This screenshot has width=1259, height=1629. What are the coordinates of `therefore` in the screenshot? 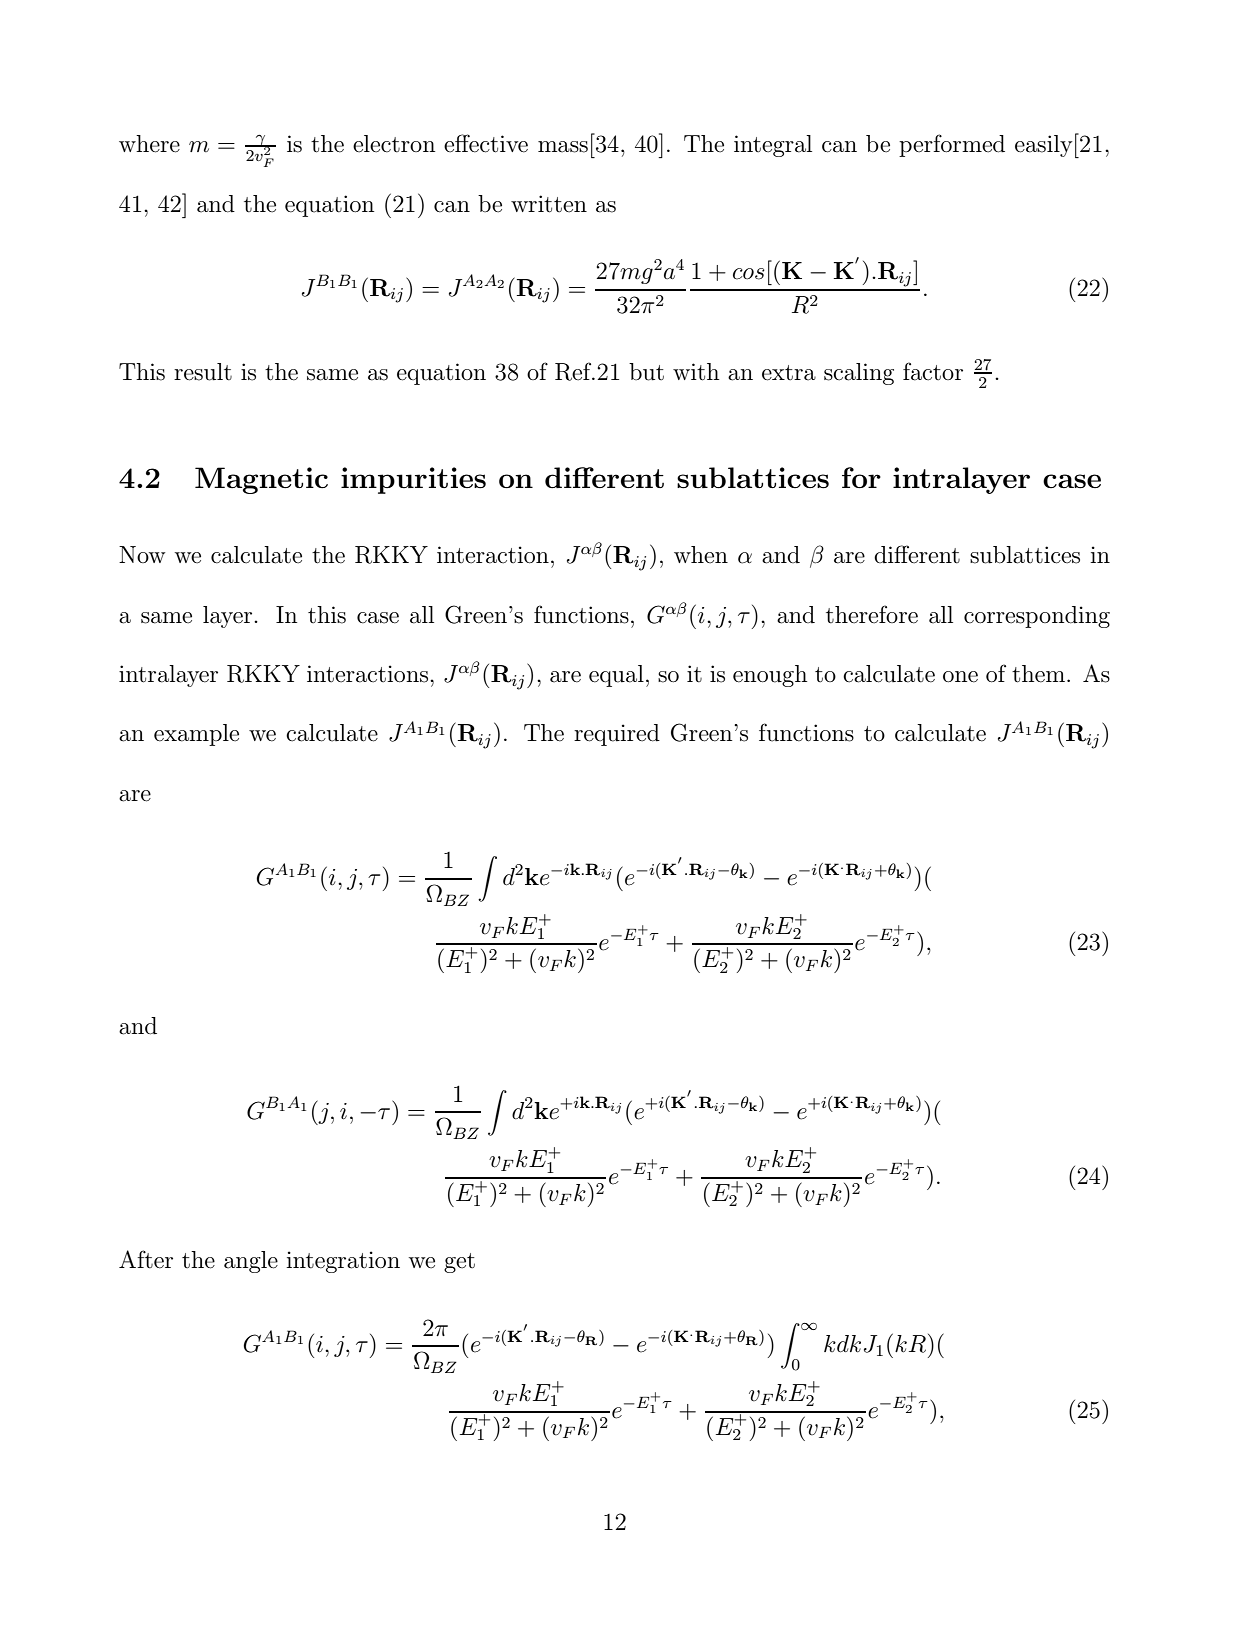 It's located at (872, 614).
